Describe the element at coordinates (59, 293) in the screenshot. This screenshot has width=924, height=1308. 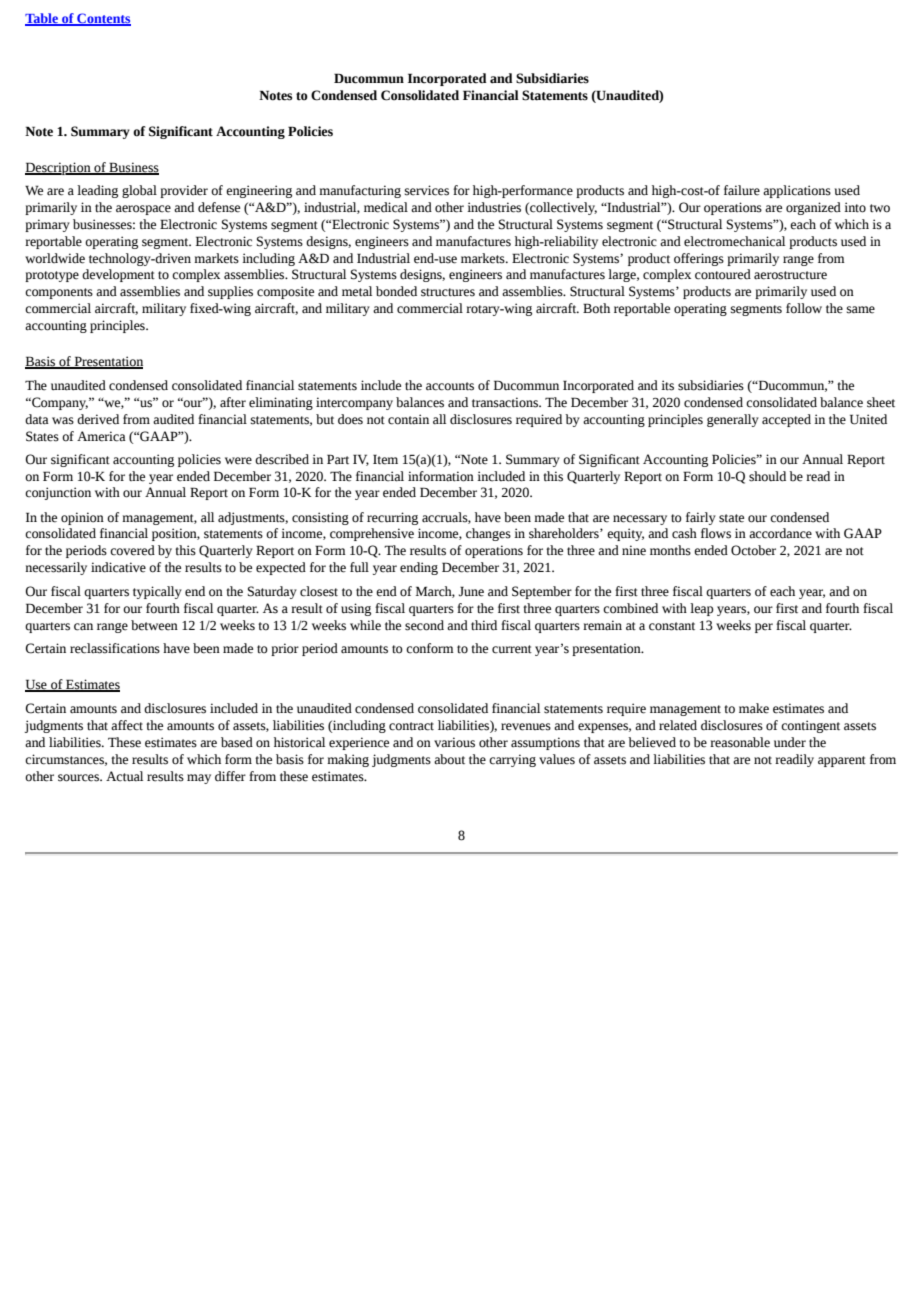
I see `components` at that location.
